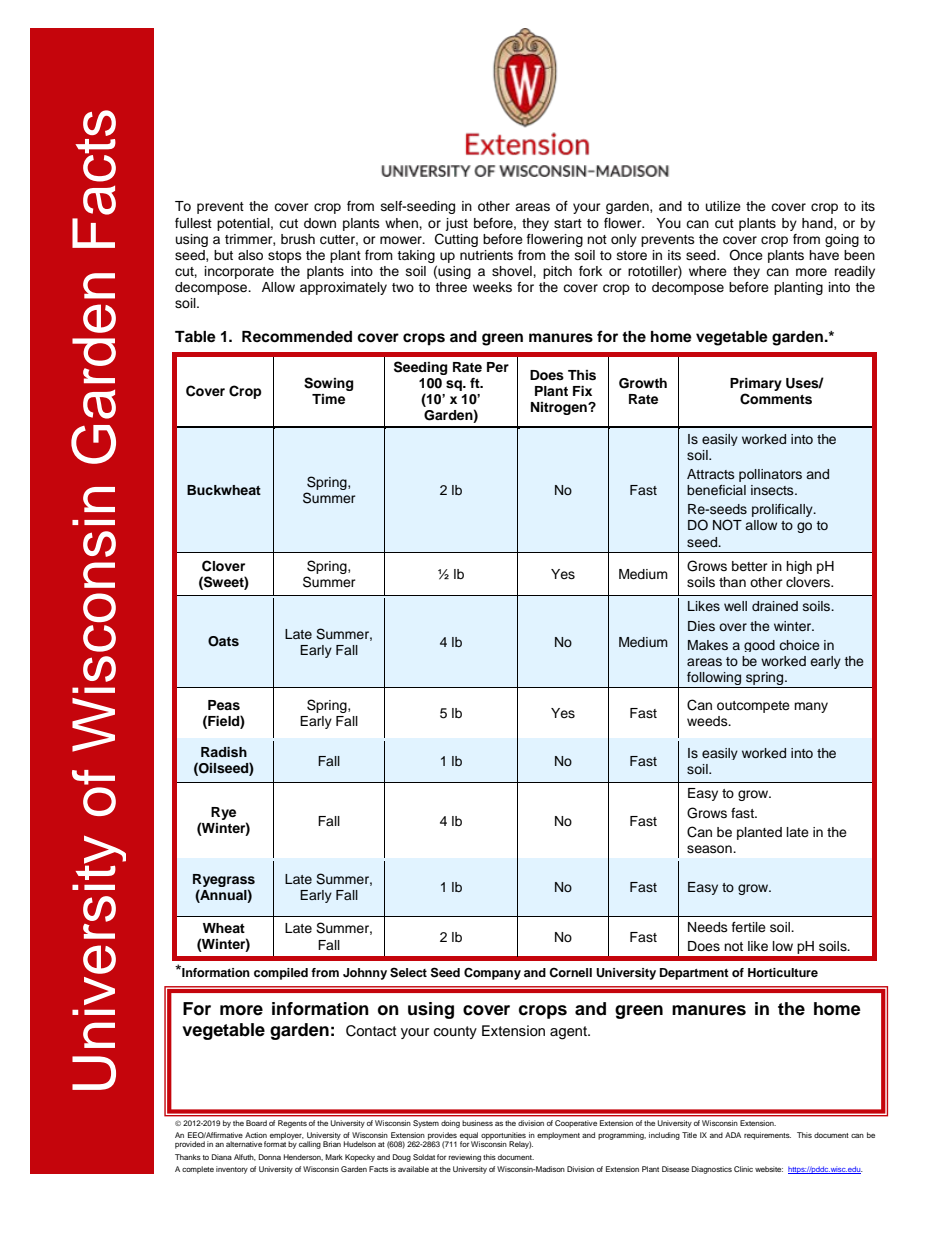 The height and width of the screenshot is (1233, 952). What do you see at coordinates (568, 223) in the screenshot?
I see `start` at bounding box center [568, 223].
